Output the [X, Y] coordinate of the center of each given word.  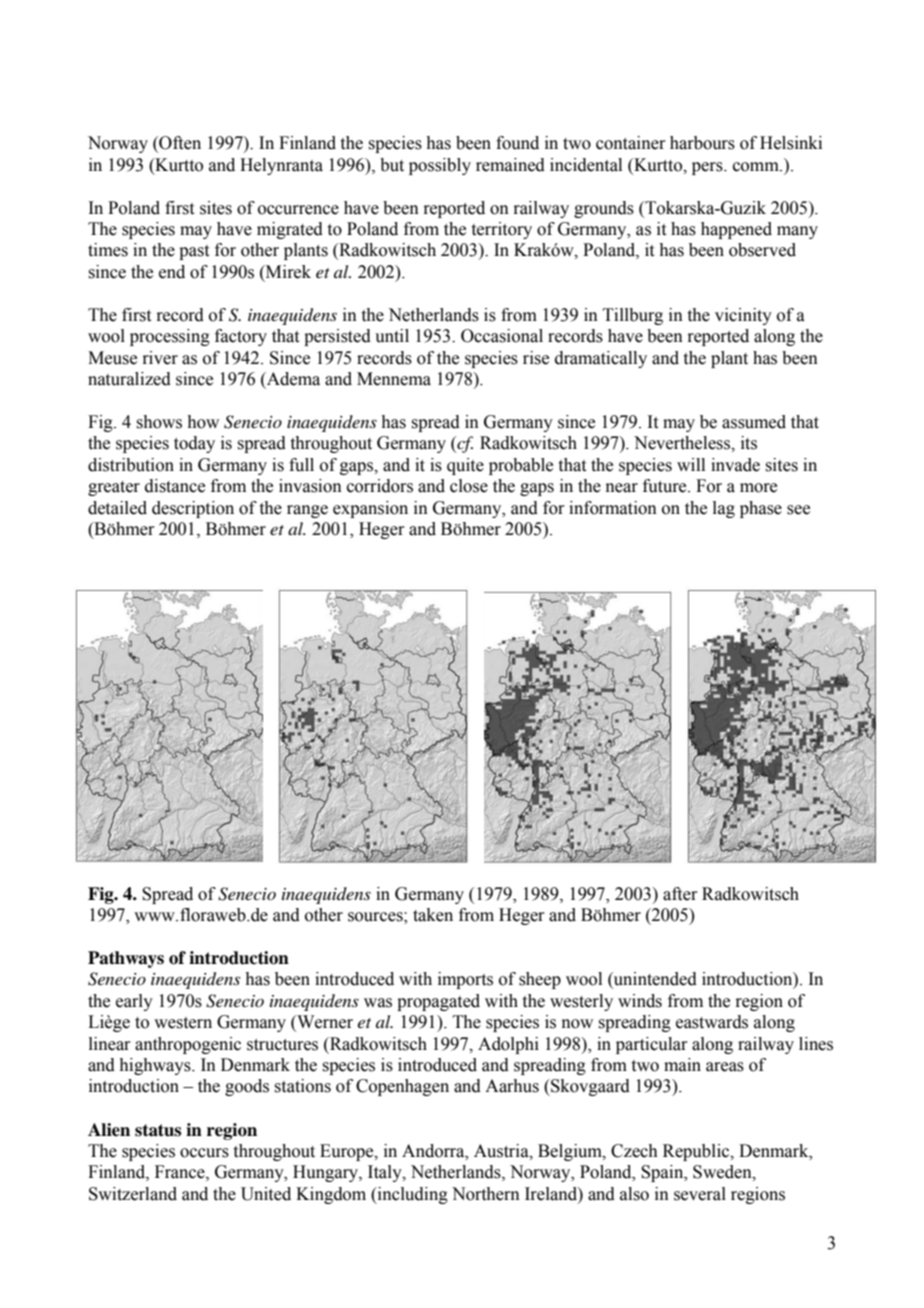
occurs [204, 1153]
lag [724, 509]
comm [757, 167]
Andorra [434, 1151]
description [193, 509]
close [469, 486]
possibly [440, 166]
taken [433, 915]
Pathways [126, 959]
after [680, 894]
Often [179, 144]
